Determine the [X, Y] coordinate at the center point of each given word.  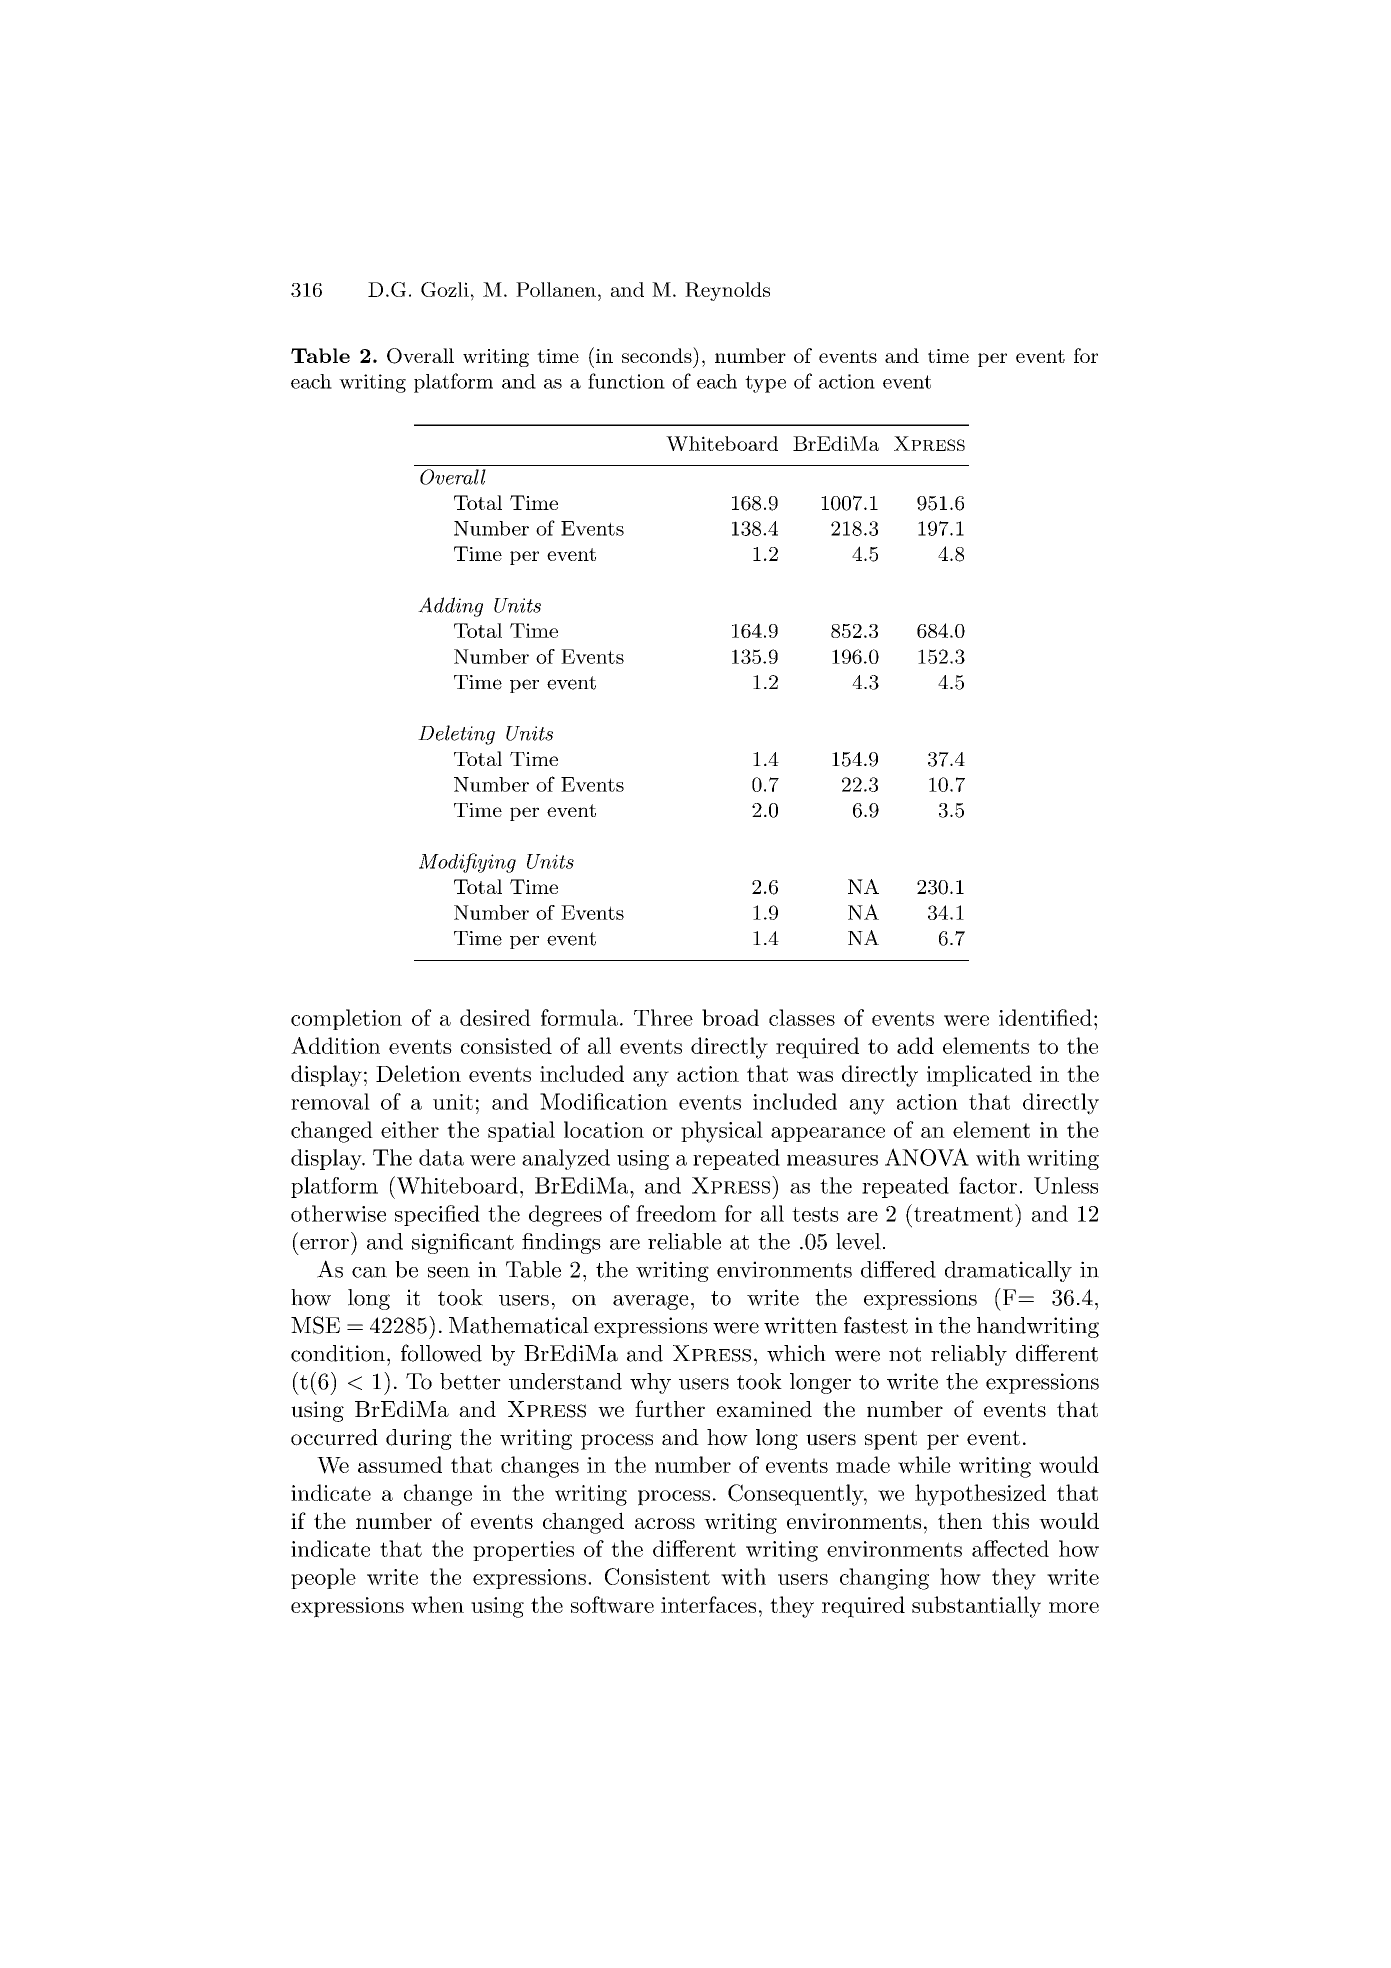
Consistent [657, 1576]
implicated [979, 1076]
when [437, 1604]
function [626, 381]
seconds [658, 355]
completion [346, 1019]
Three [663, 1017]
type [765, 384]
